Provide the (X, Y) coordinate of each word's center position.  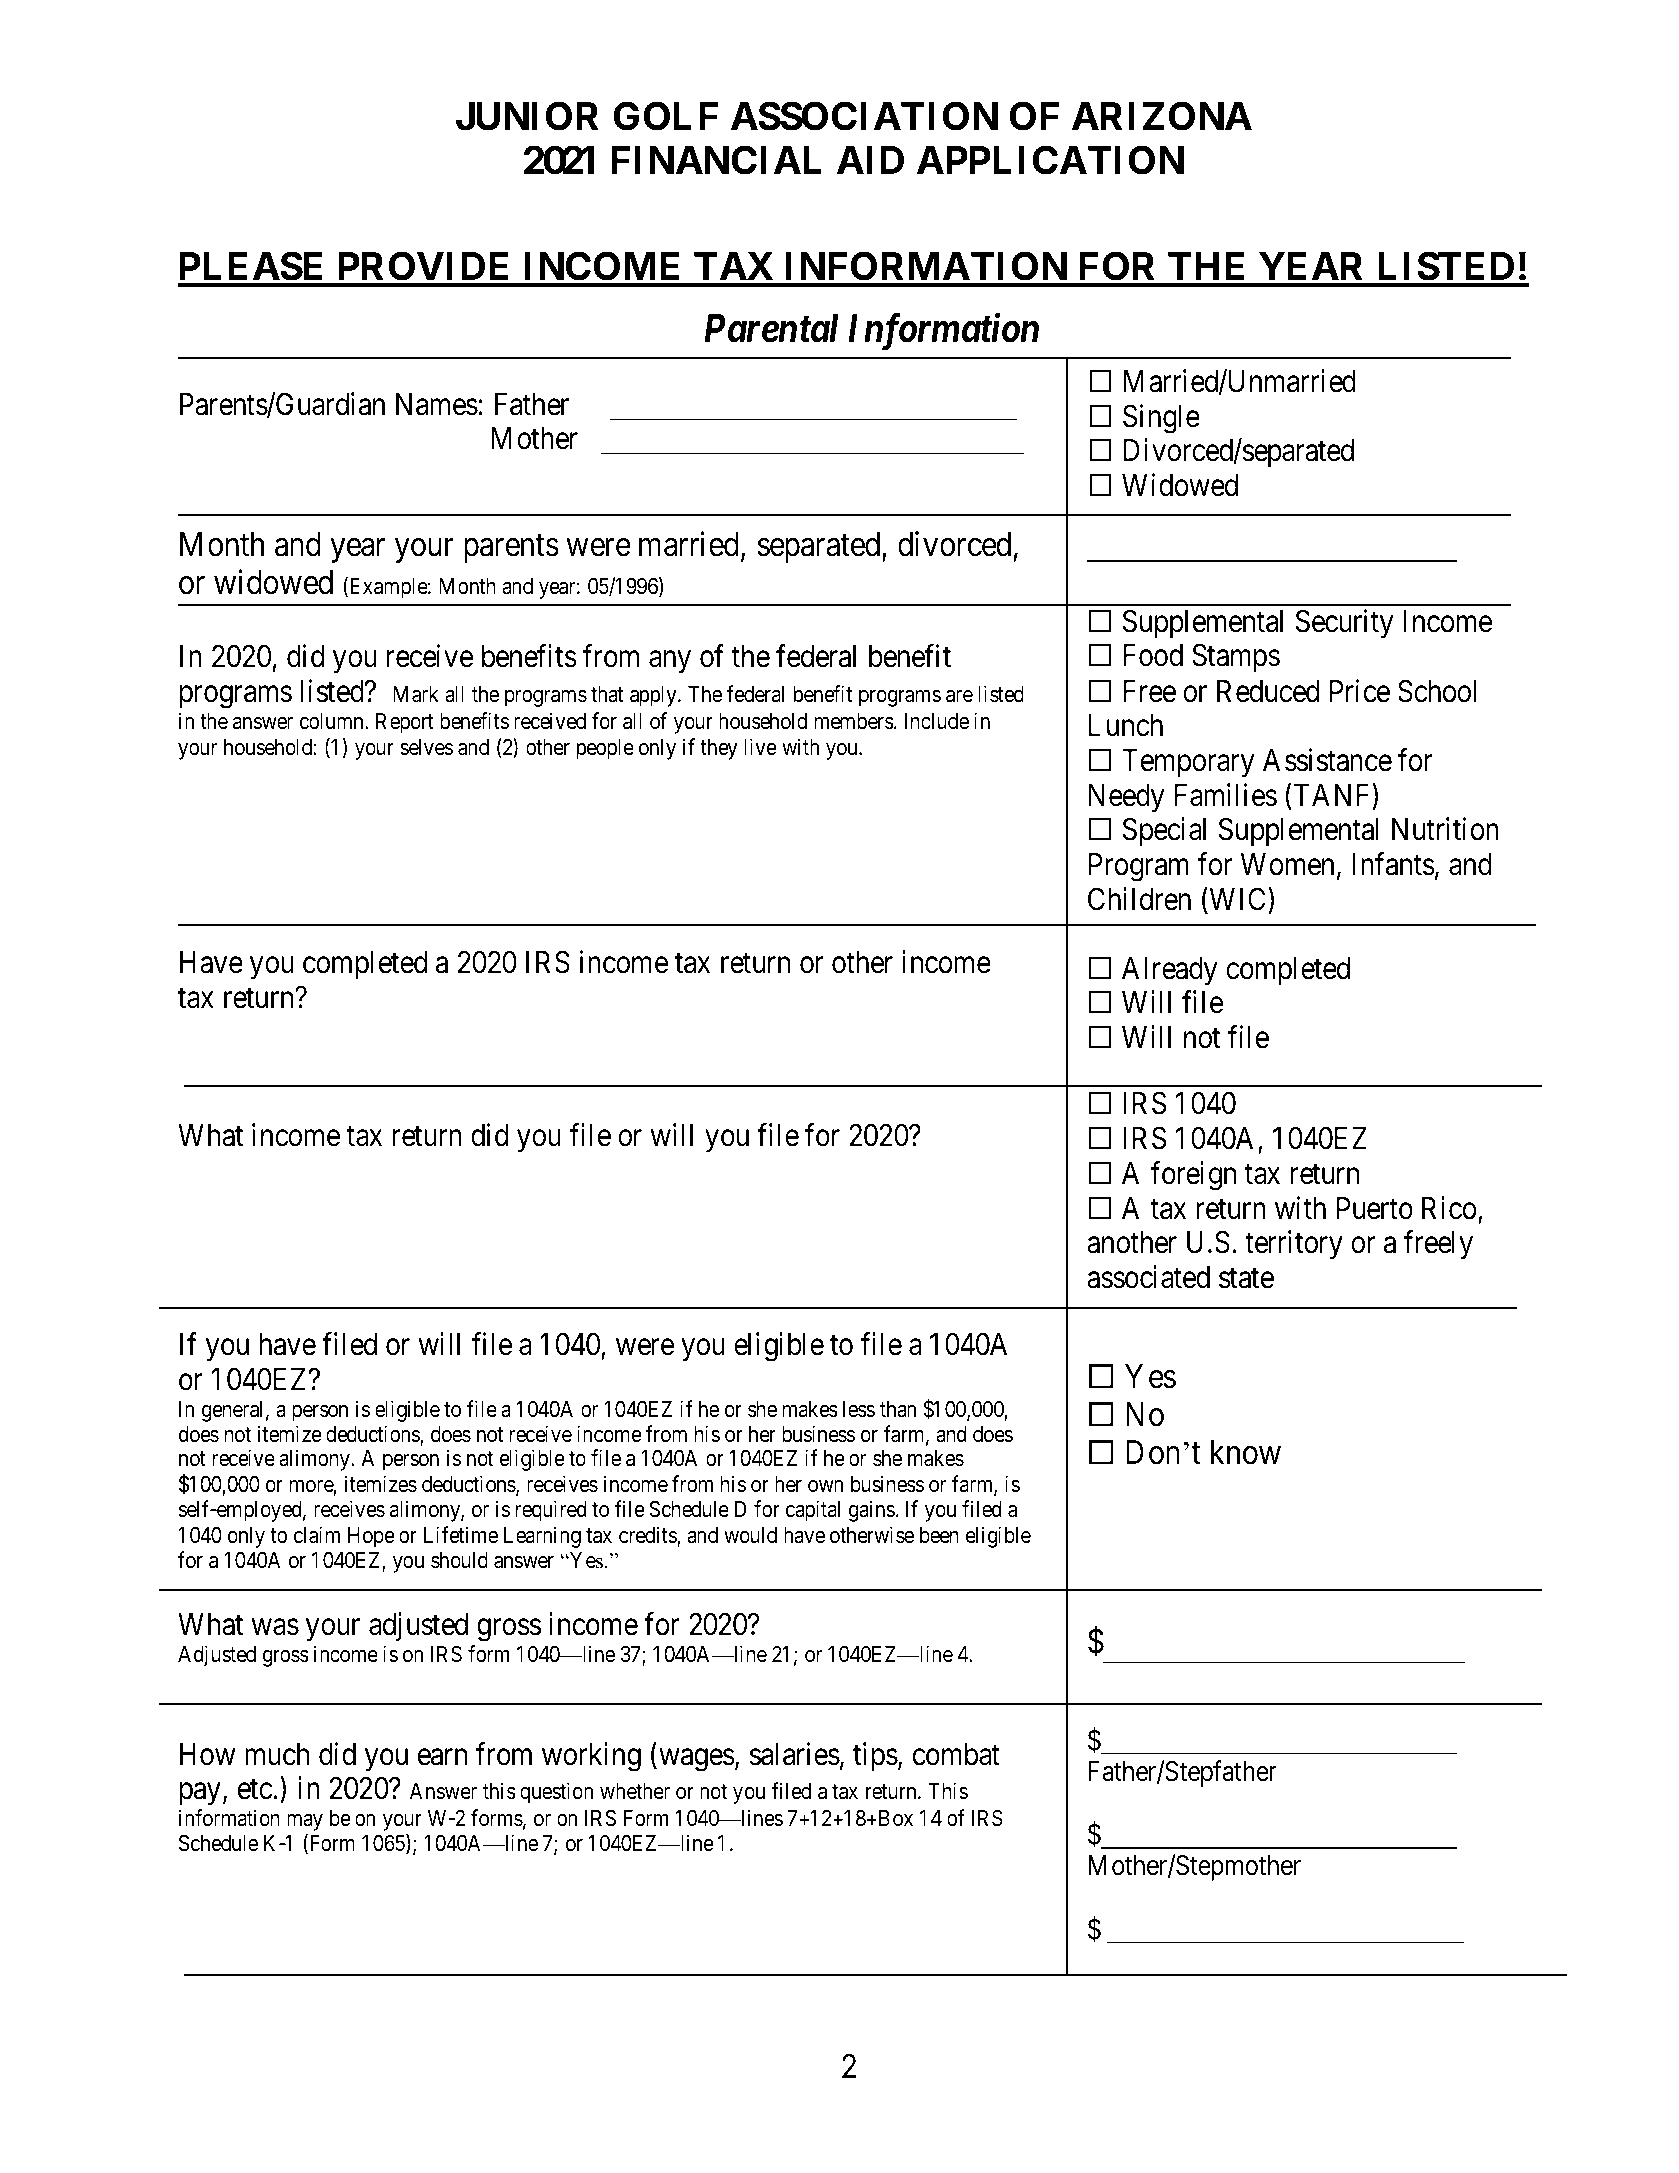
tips (875, 1756)
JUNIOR (527, 116)
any (670, 662)
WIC (1238, 899)
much (277, 1754)
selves (426, 747)
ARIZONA (1162, 116)
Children (1139, 899)
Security (1344, 624)
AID (870, 160)
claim (317, 1535)
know (1246, 1452)
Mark (416, 694)
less (859, 1409)
